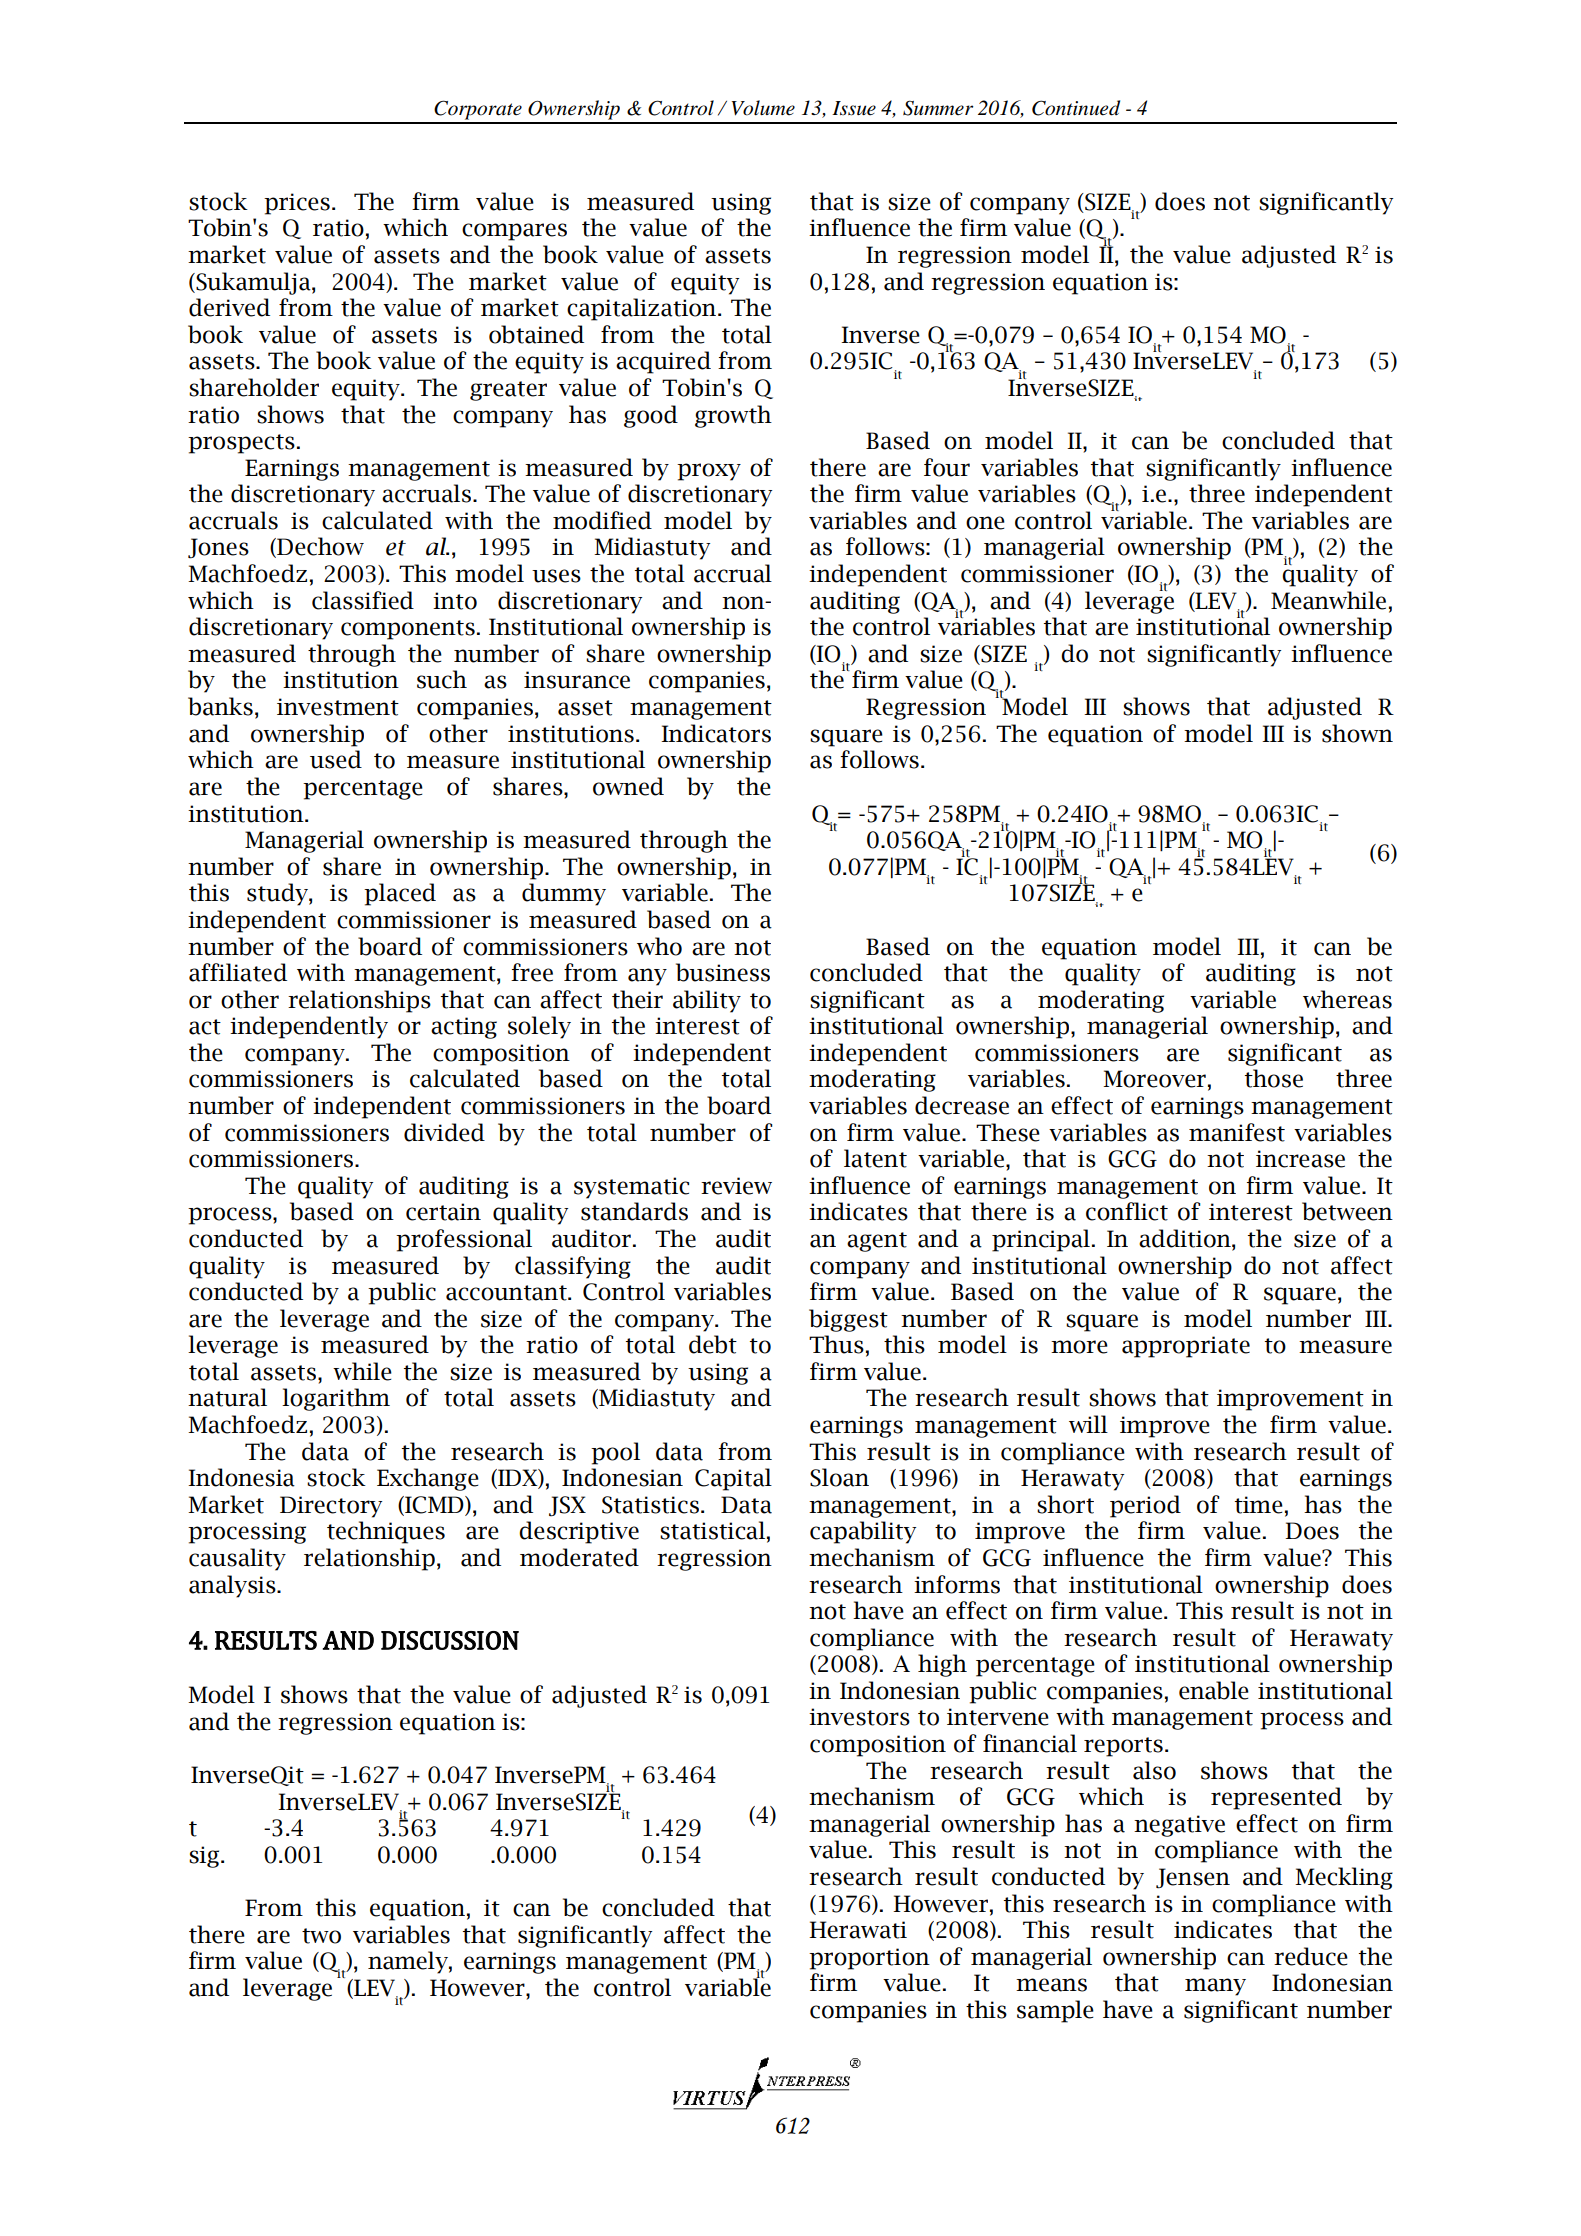 This image has width=1581, height=2236. Describe the element at coordinates (1357, 733) in the image. I see `shown` at that location.
